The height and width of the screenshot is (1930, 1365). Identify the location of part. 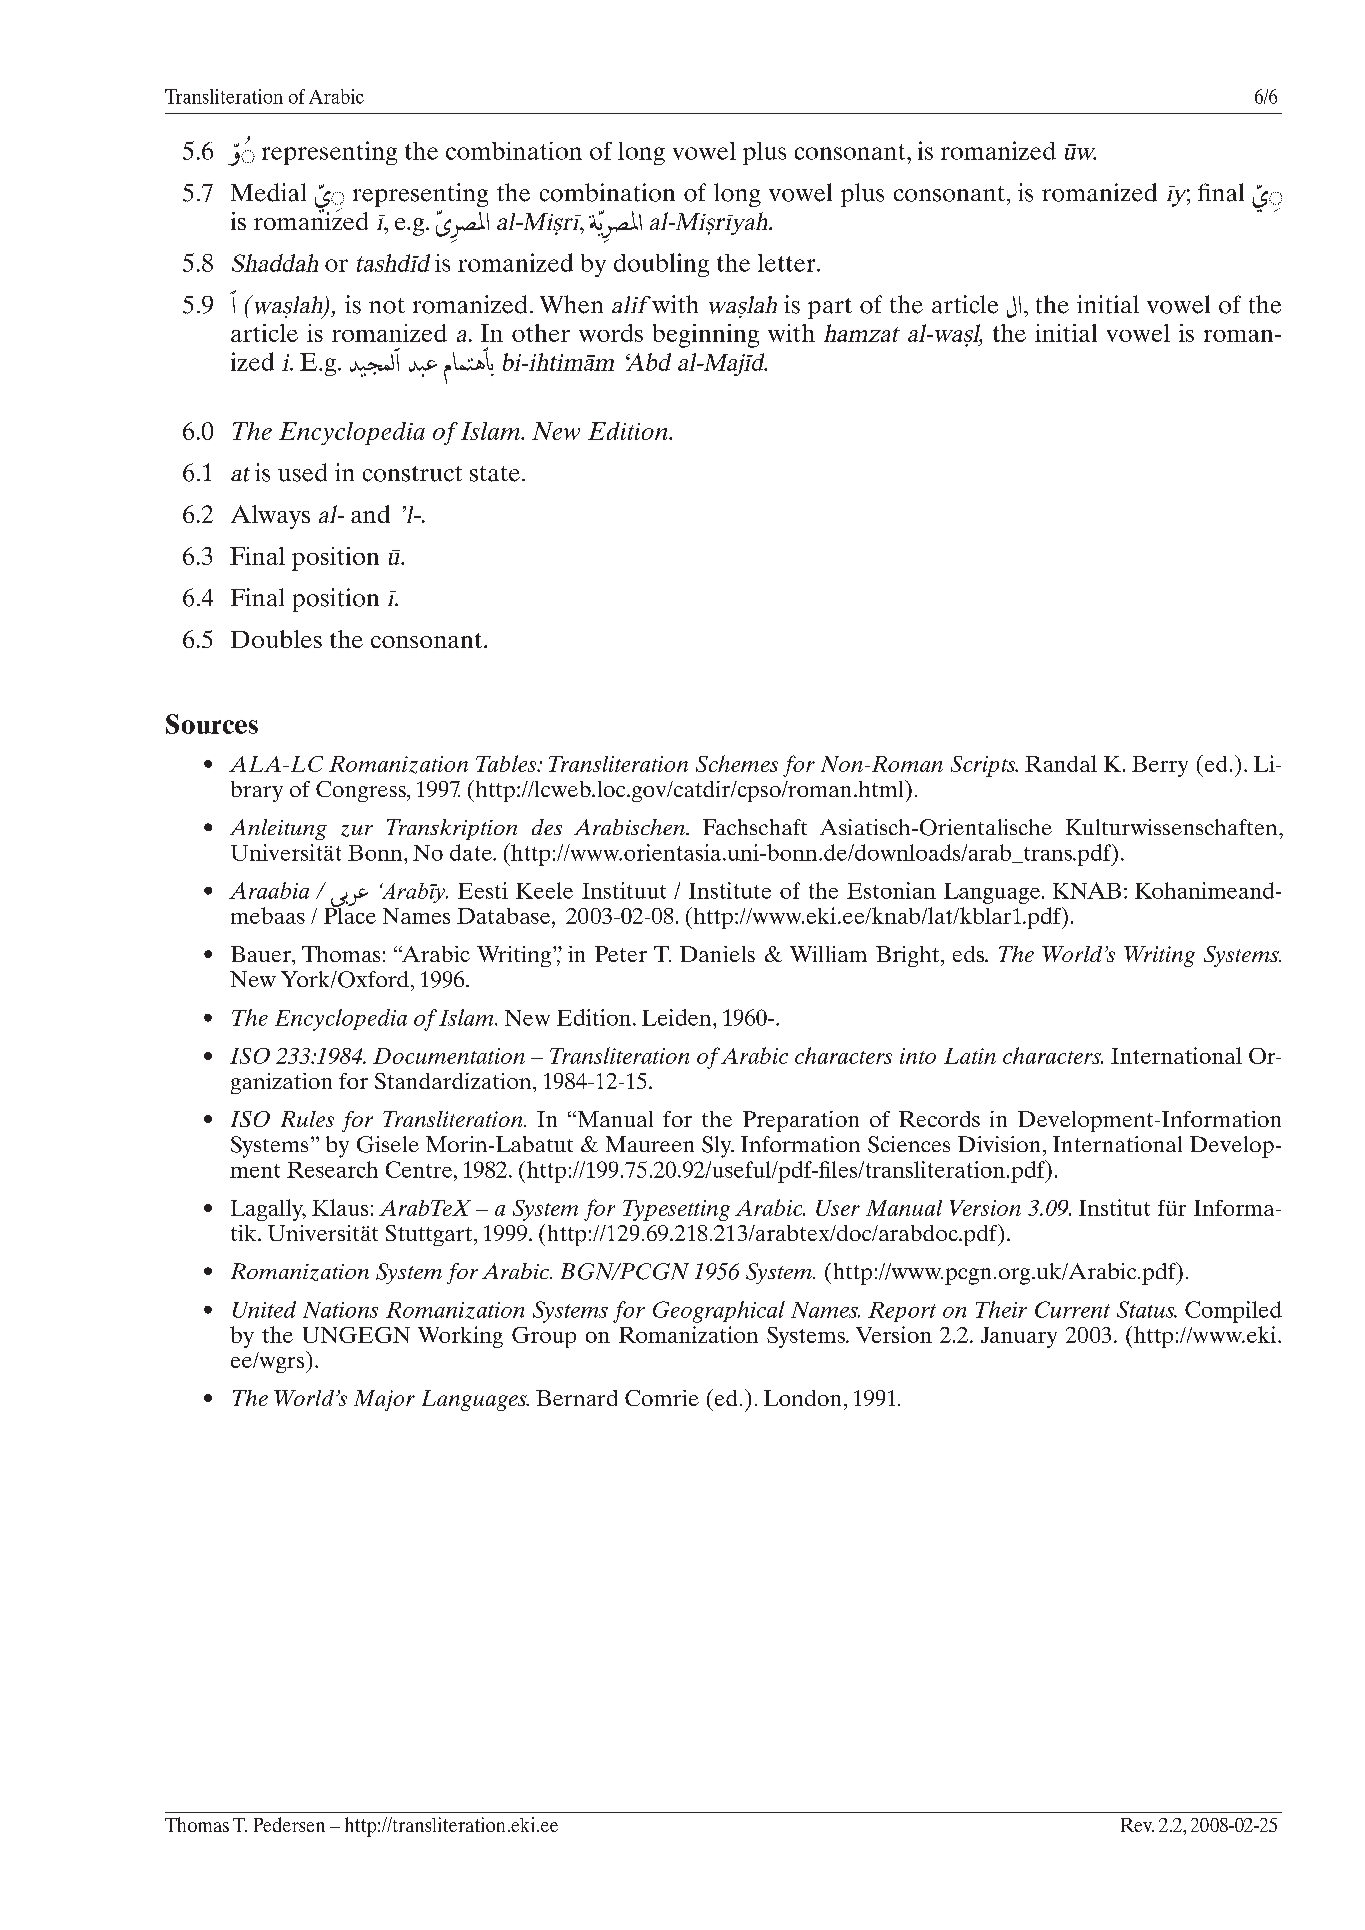
(830, 308).
